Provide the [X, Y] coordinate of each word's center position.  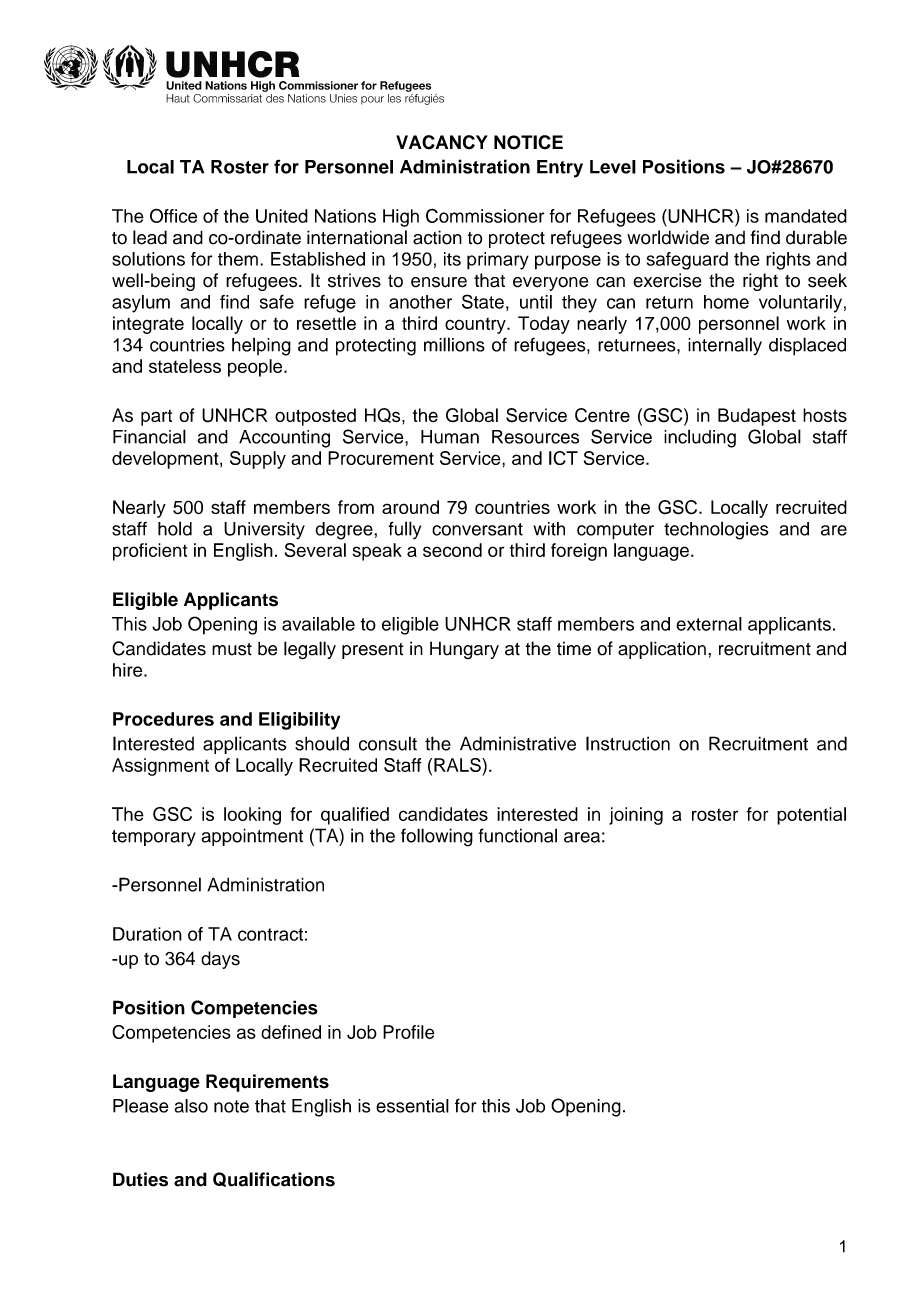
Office [173, 215]
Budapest [757, 417]
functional [518, 835]
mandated [806, 216]
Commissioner [485, 215]
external [709, 624]
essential [412, 1106]
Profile [408, 1032]
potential [811, 816]
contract [270, 934]
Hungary [464, 650]
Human [450, 437]
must [232, 649]
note [231, 1106]
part [156, 417]
